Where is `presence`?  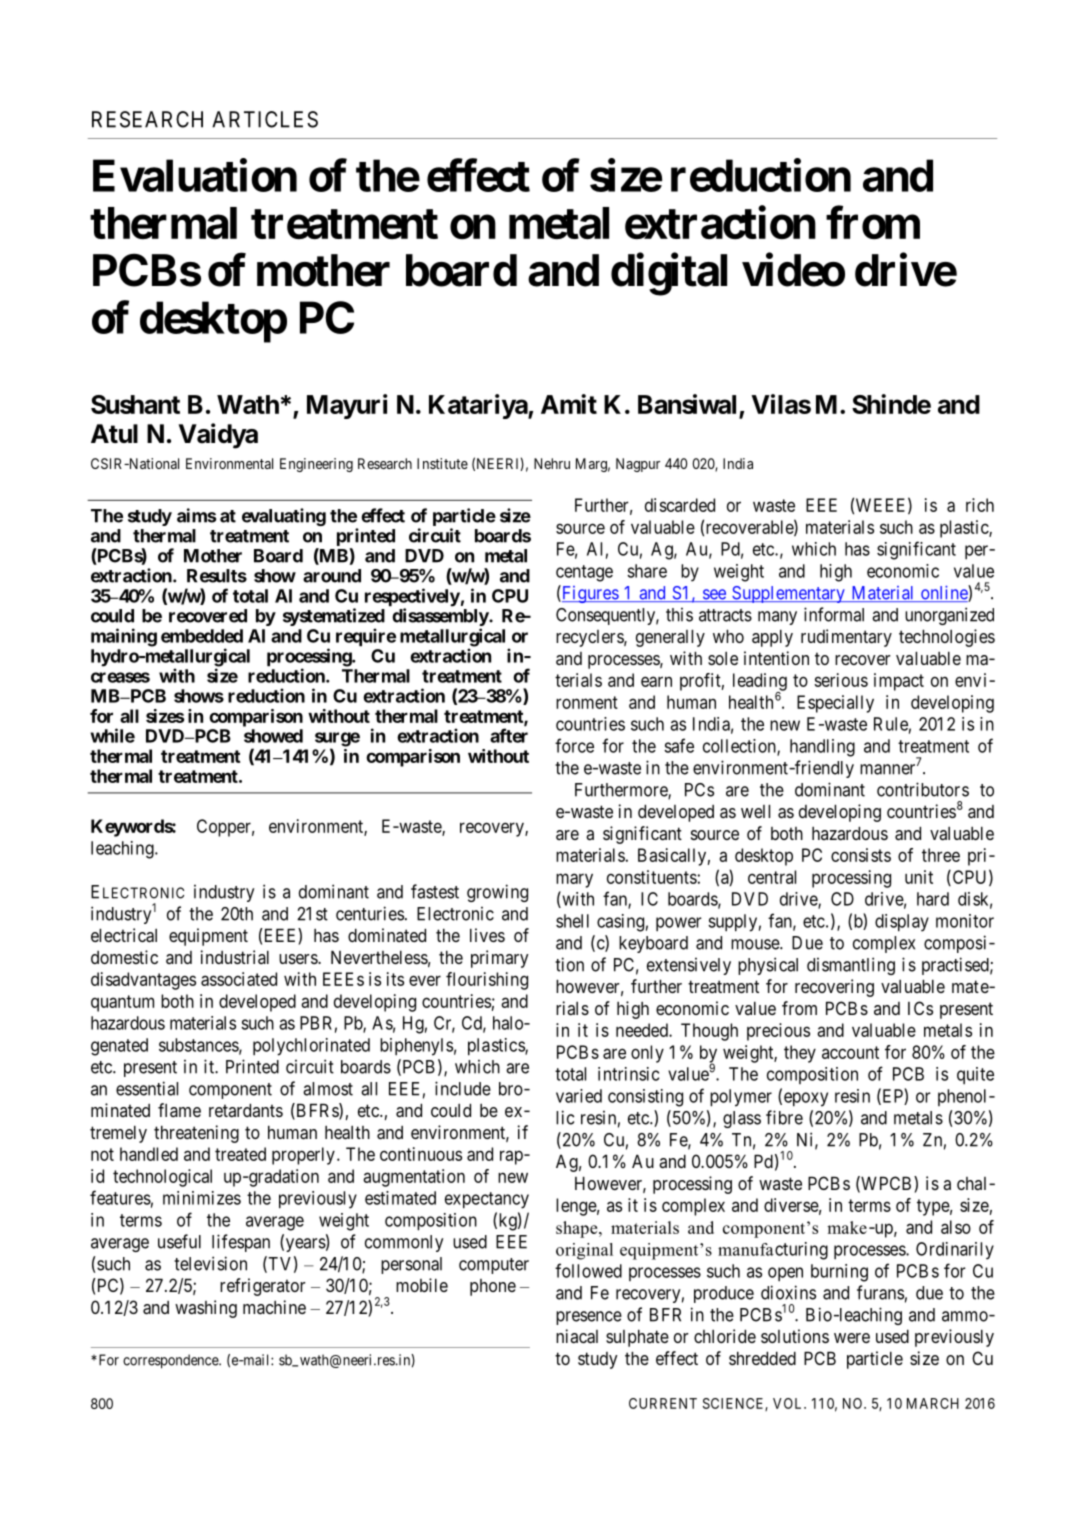 presence is located at coordinates (589, 1318).
